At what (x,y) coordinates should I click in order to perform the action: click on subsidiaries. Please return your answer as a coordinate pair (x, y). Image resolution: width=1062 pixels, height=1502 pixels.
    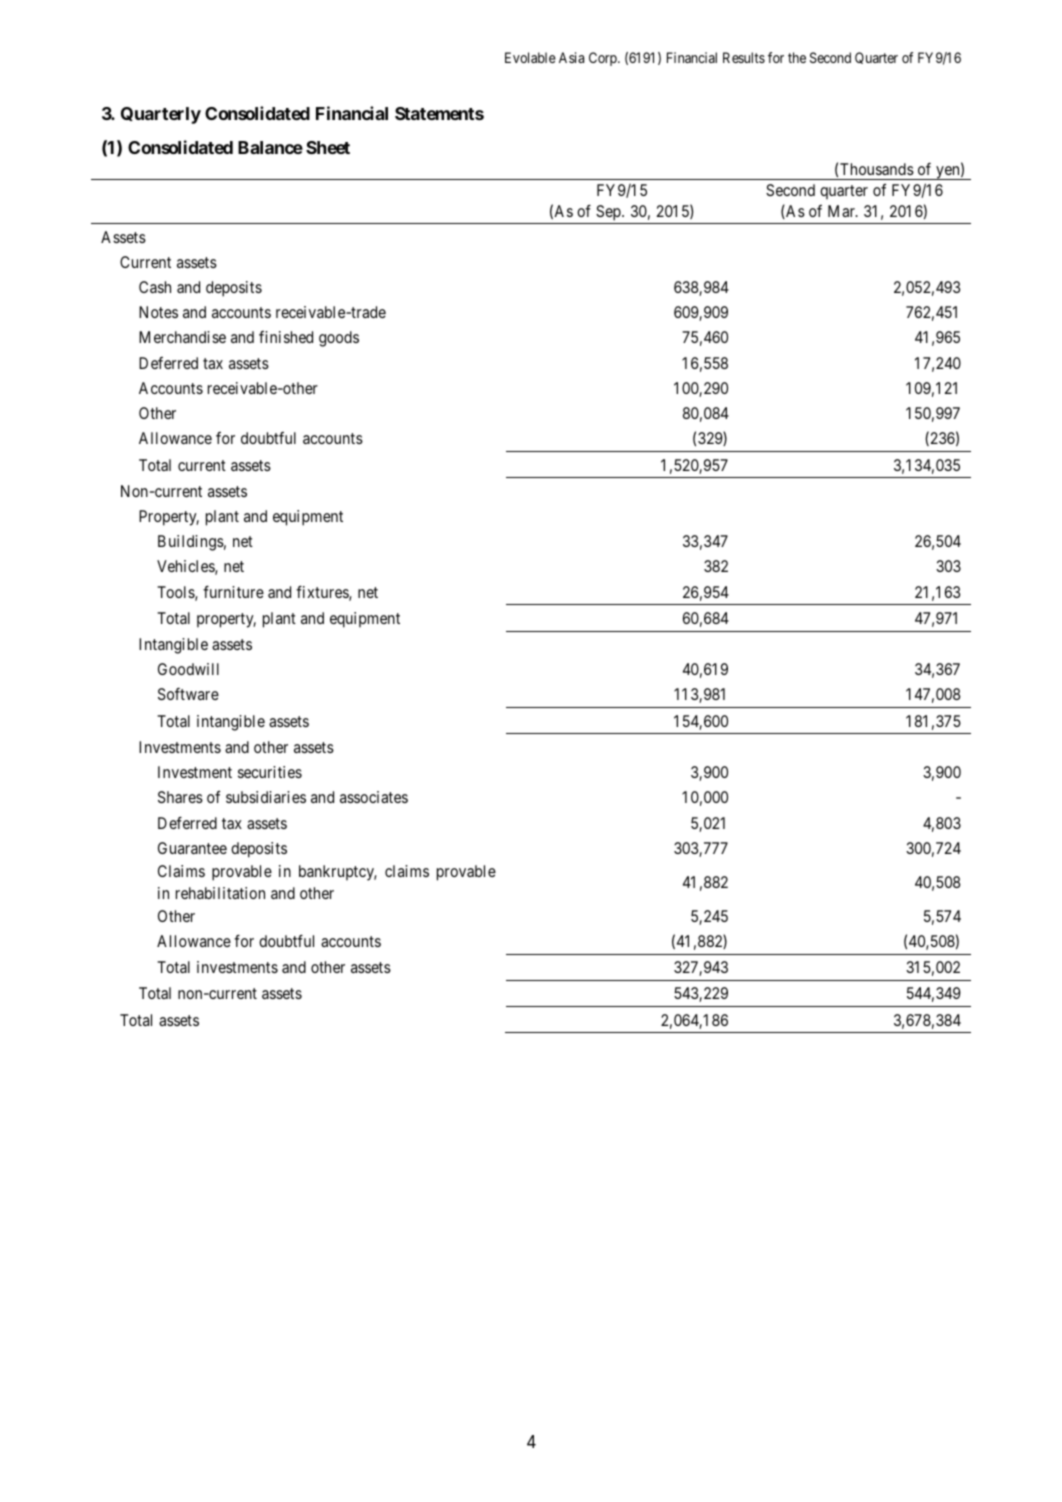
    Looking at the image, I should click on (266, 797).
